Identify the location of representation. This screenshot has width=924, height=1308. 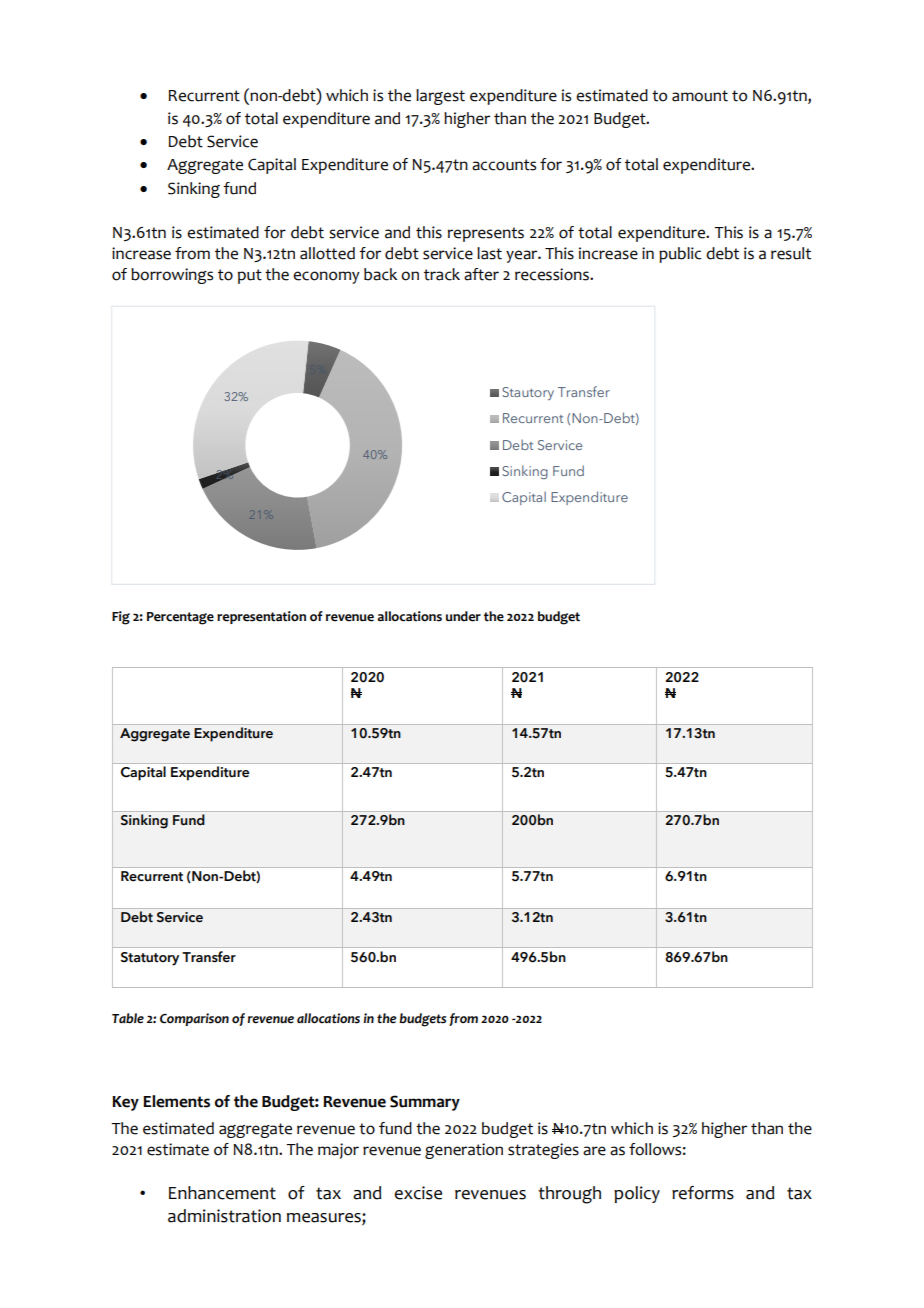
(261, 617).
